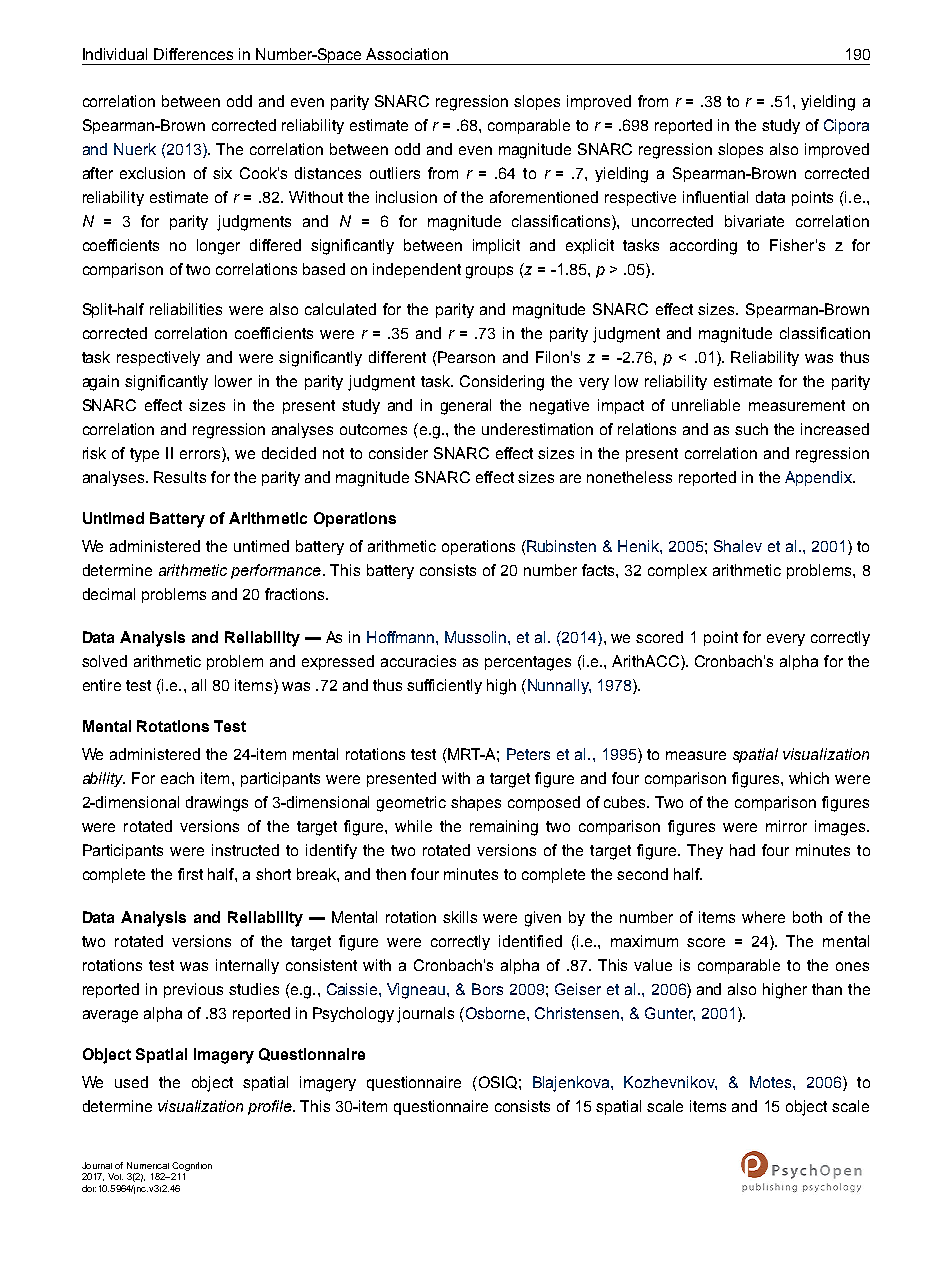  I want to click on Association, so click(407, 54).
